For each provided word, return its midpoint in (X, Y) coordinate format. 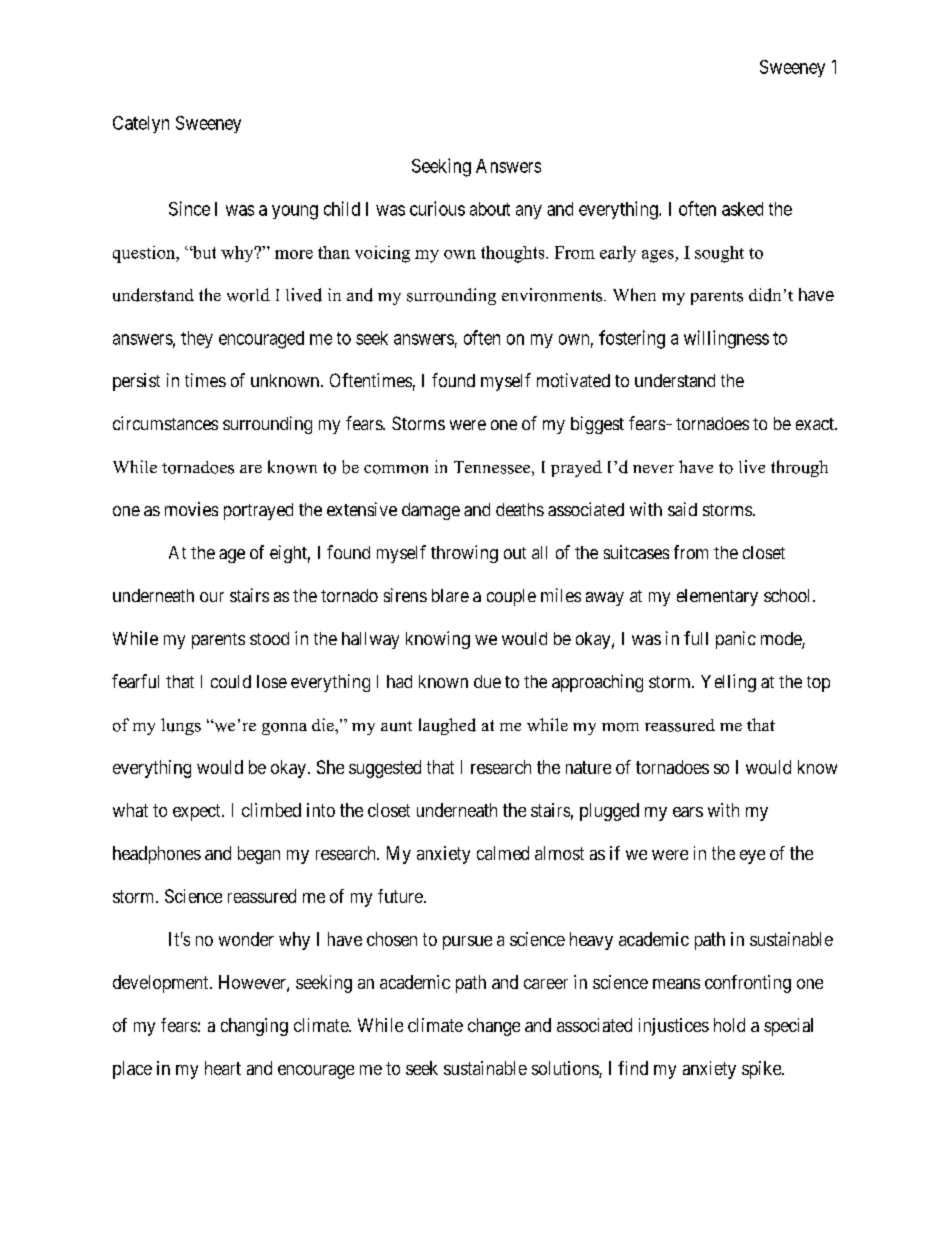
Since (189, 208)
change (494, 1027)
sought (719, 254)
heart (223, 1068)
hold (729, 1025)
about (490, 209)
